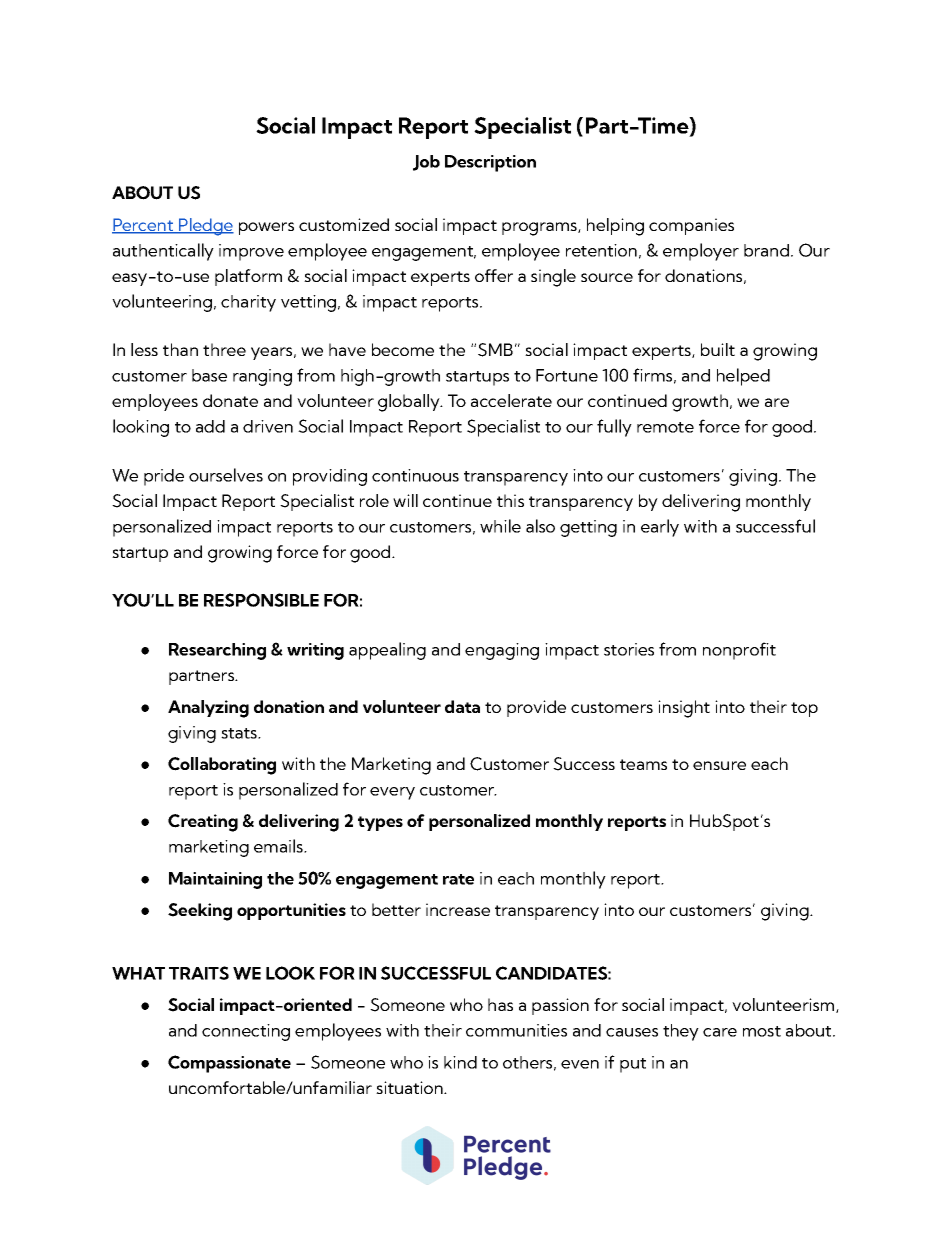  What do you see at coordinates (720, 1032) in the screenshot?
I see `care` at bounding box center [720, 1032].
